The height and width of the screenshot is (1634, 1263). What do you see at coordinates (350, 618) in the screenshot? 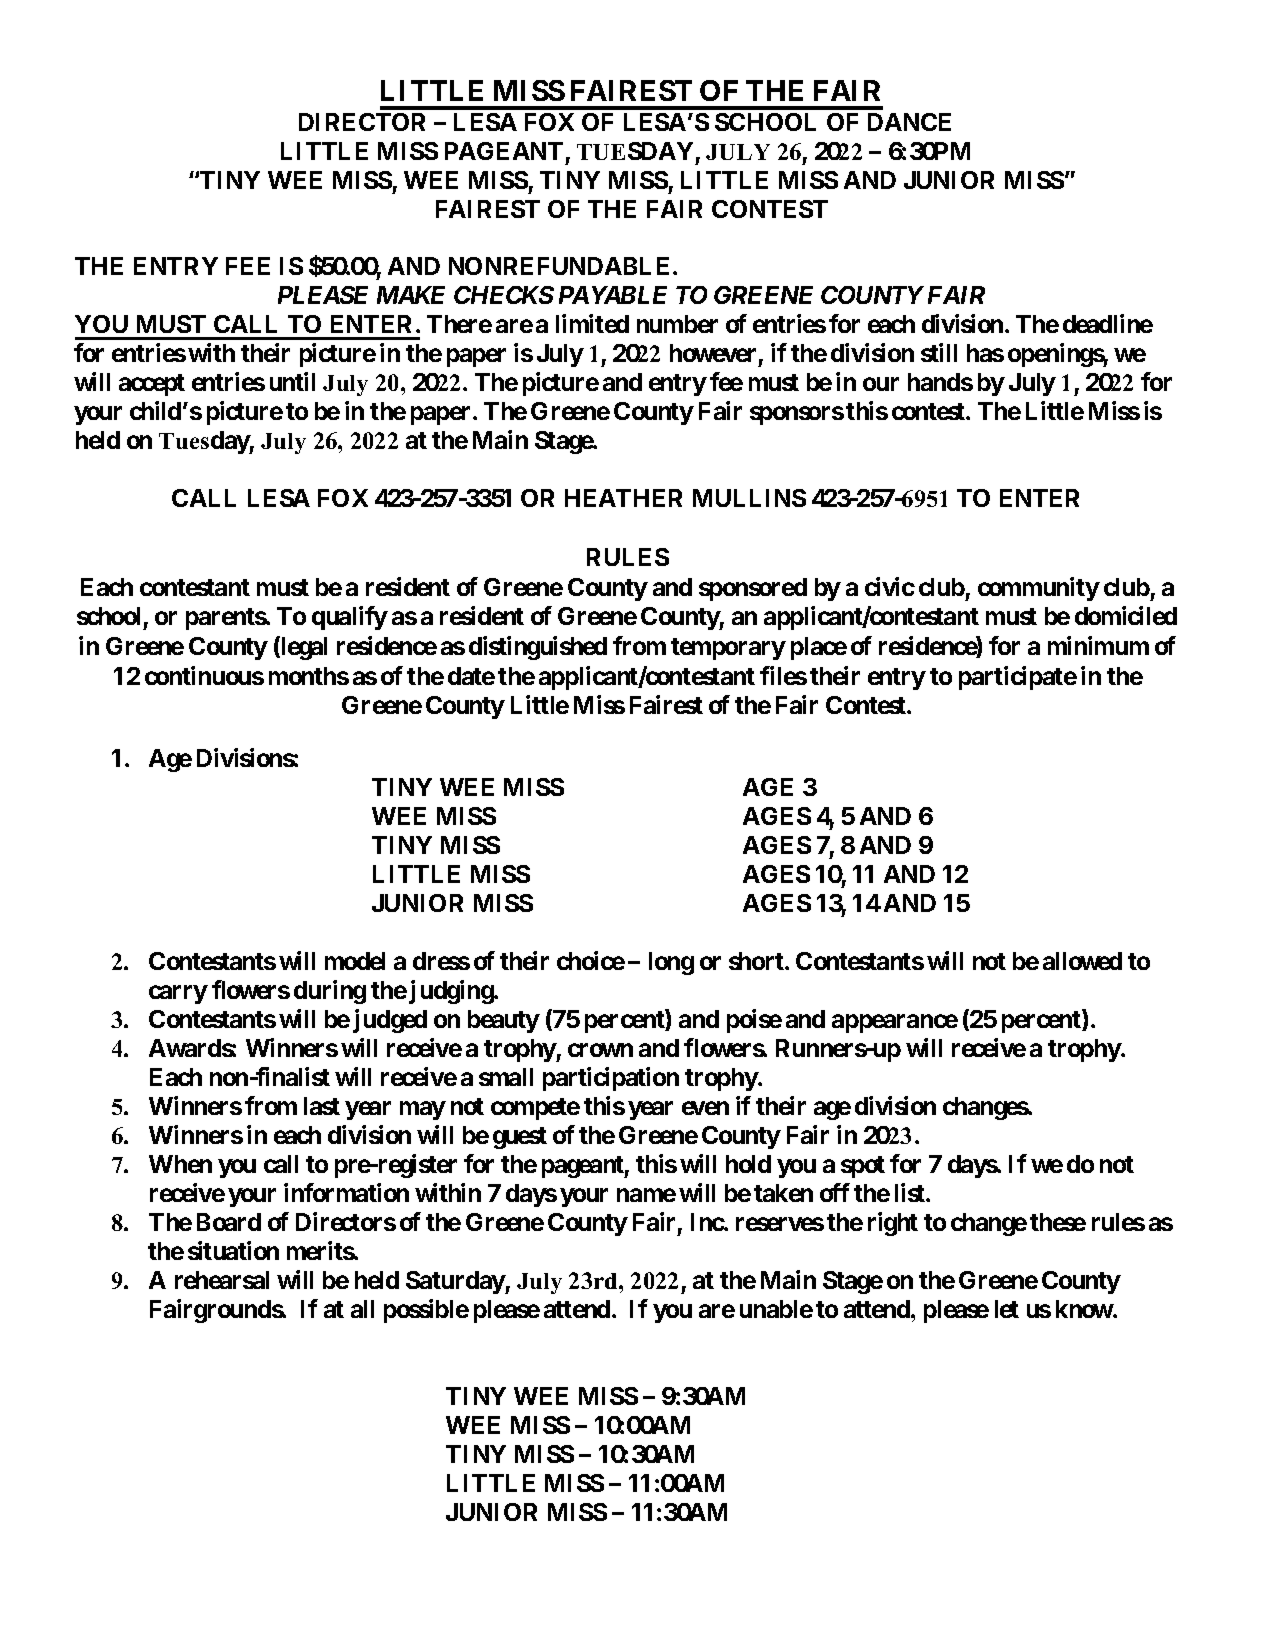
I see `qualify` at bounding box center [350, 618].
